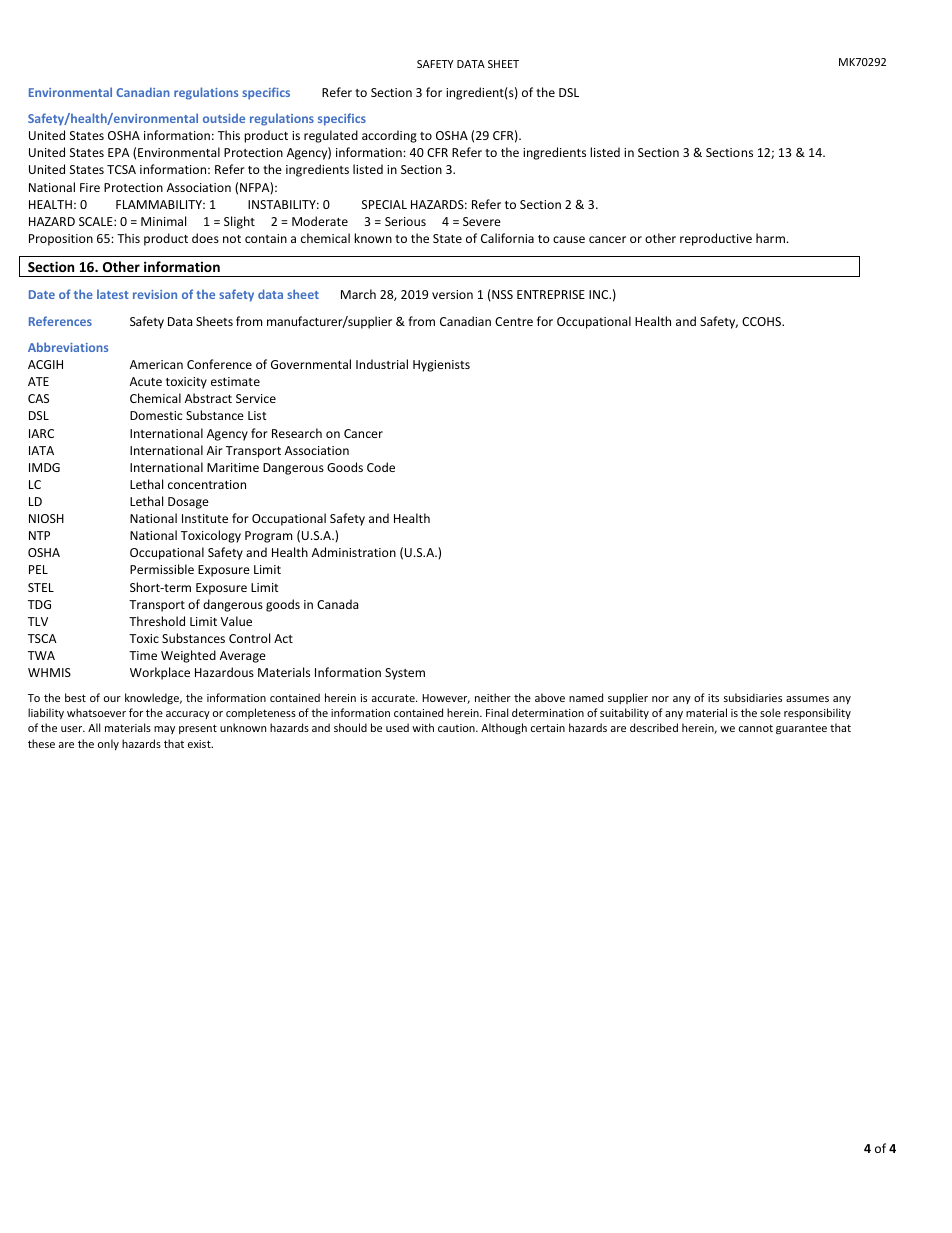 This screenshot has width=952, height=1233. Describe the element at coordinates (770, 238) in the screenshot. I see `harm` at that location.
